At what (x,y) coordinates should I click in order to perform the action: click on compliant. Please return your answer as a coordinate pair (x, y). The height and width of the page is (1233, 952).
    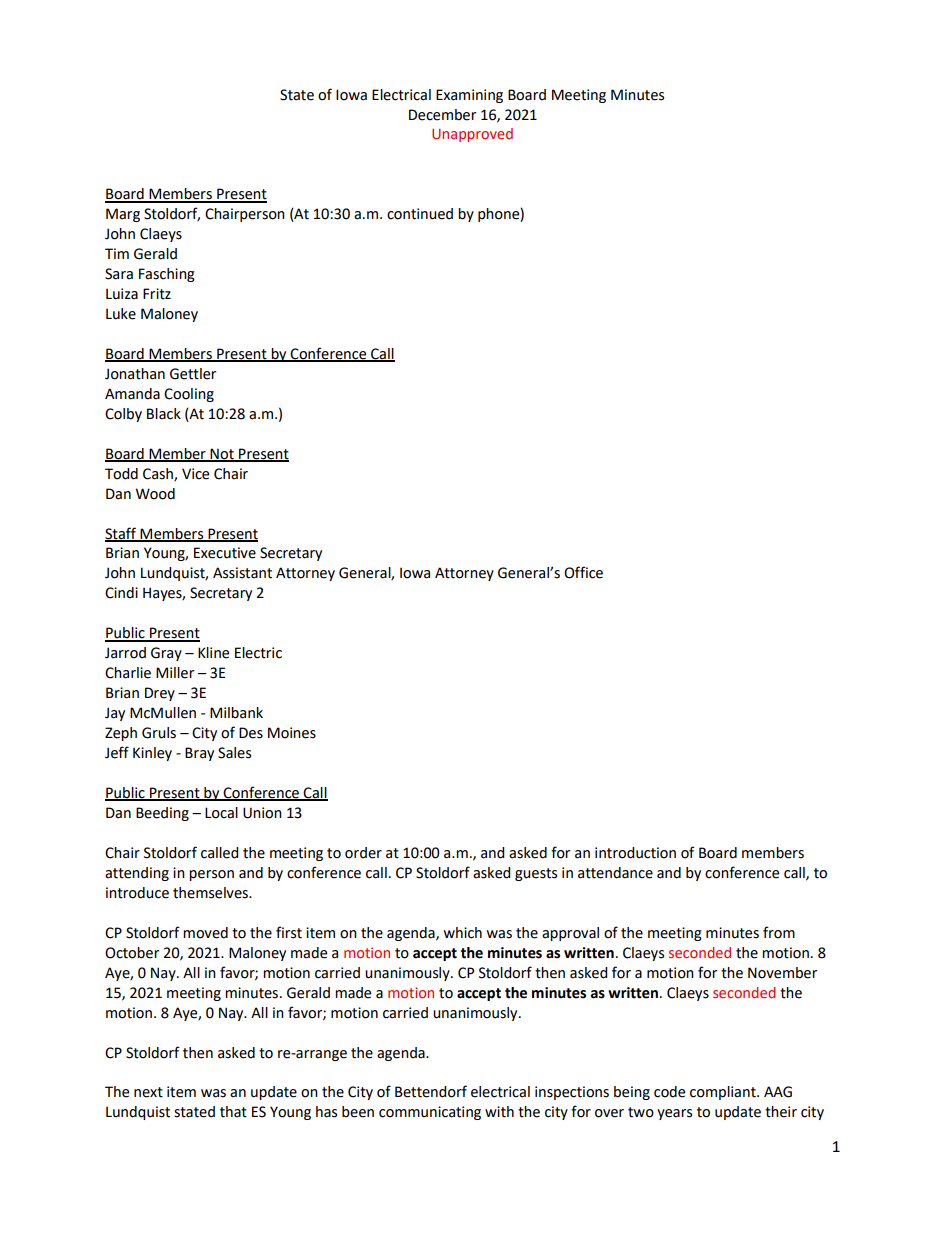
    Looking at the image, I should click on (724, 1093).
